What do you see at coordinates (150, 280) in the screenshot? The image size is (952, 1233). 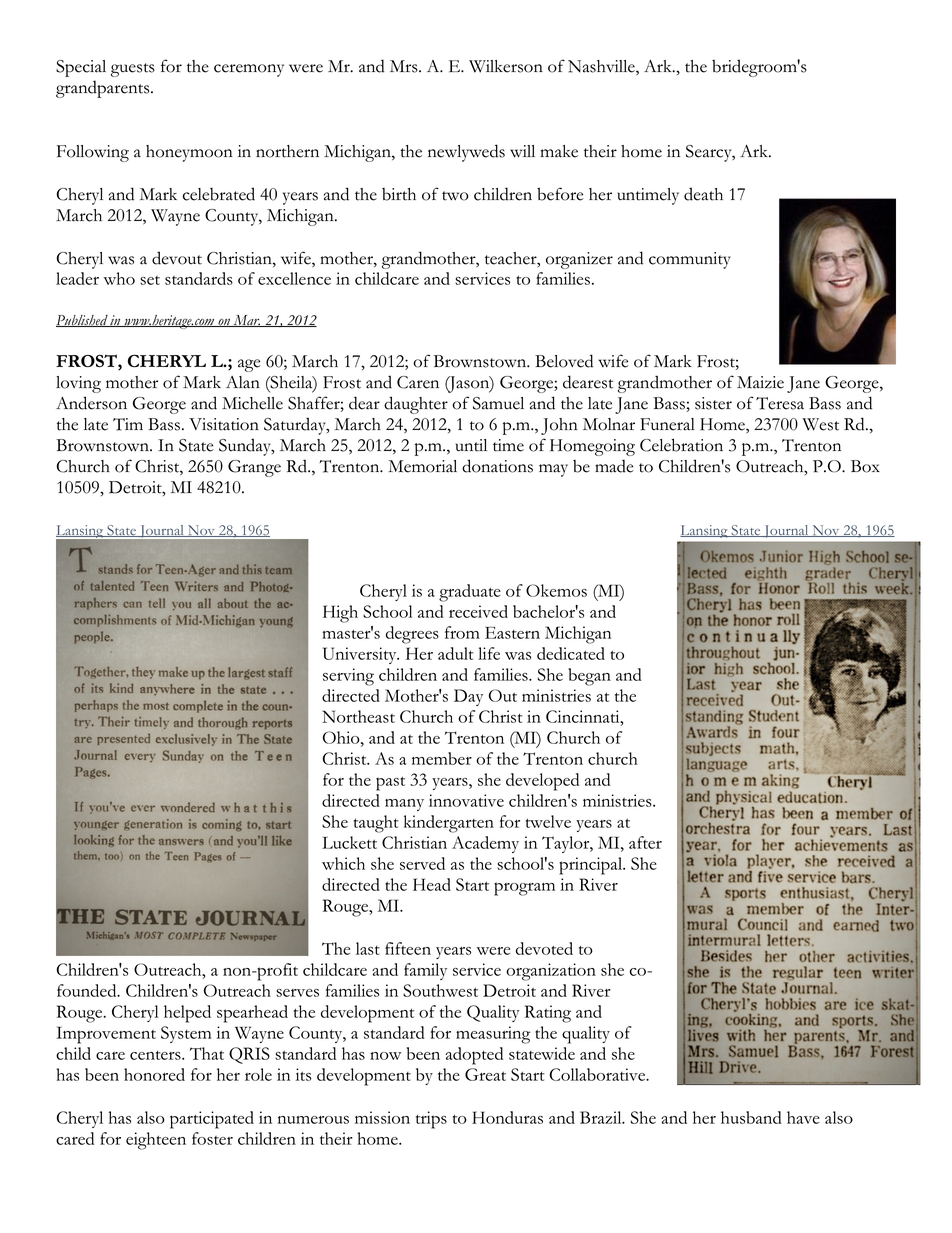 I see `set` at bounding box center [150, 280].
